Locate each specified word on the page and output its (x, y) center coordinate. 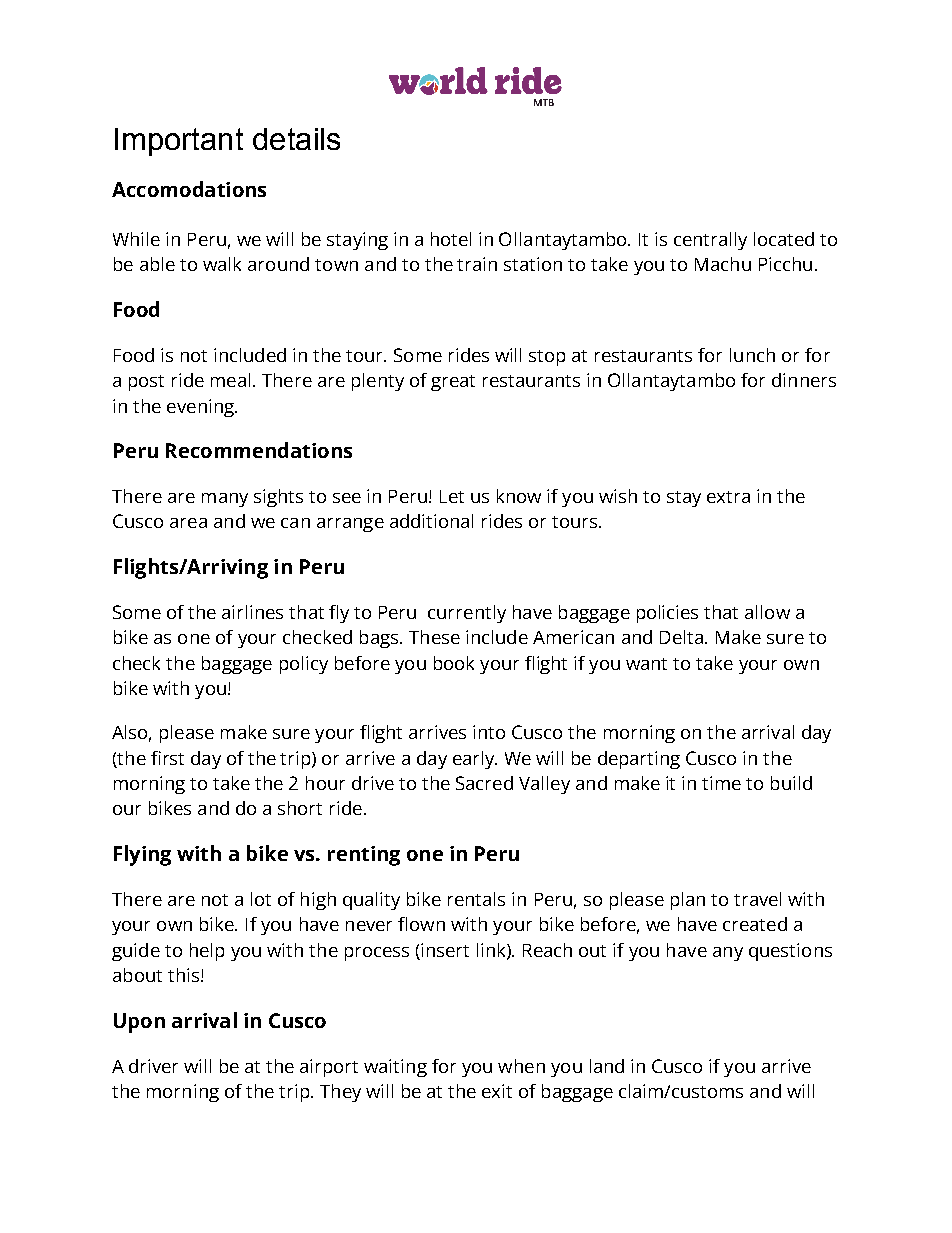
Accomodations (189, 189)
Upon (139, 1023)
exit (497, 1091)
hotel (451, 239)
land (607, 1066)
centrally (710, 241)
